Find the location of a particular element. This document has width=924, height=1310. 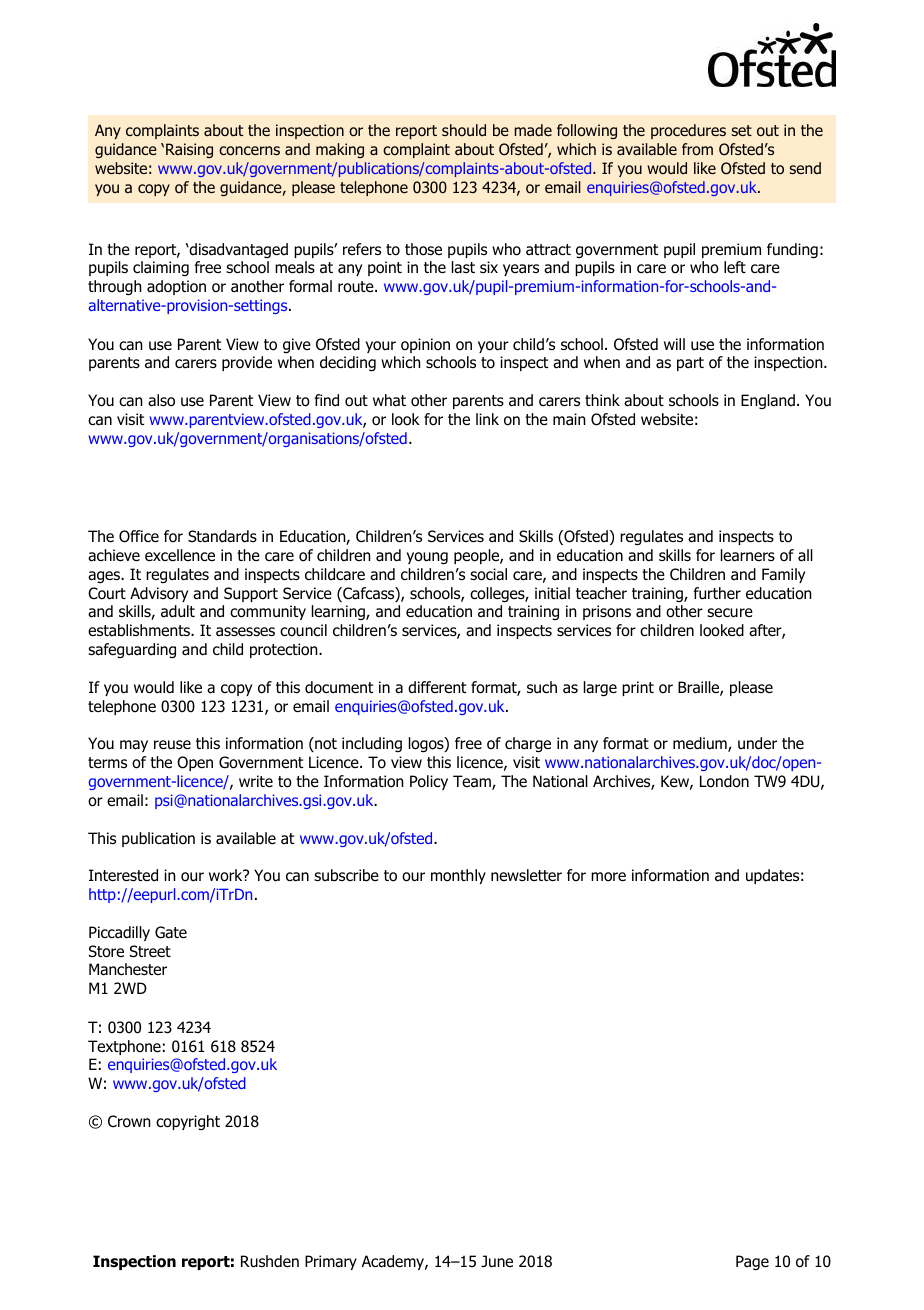

from is located at coordinates (697, 149).
